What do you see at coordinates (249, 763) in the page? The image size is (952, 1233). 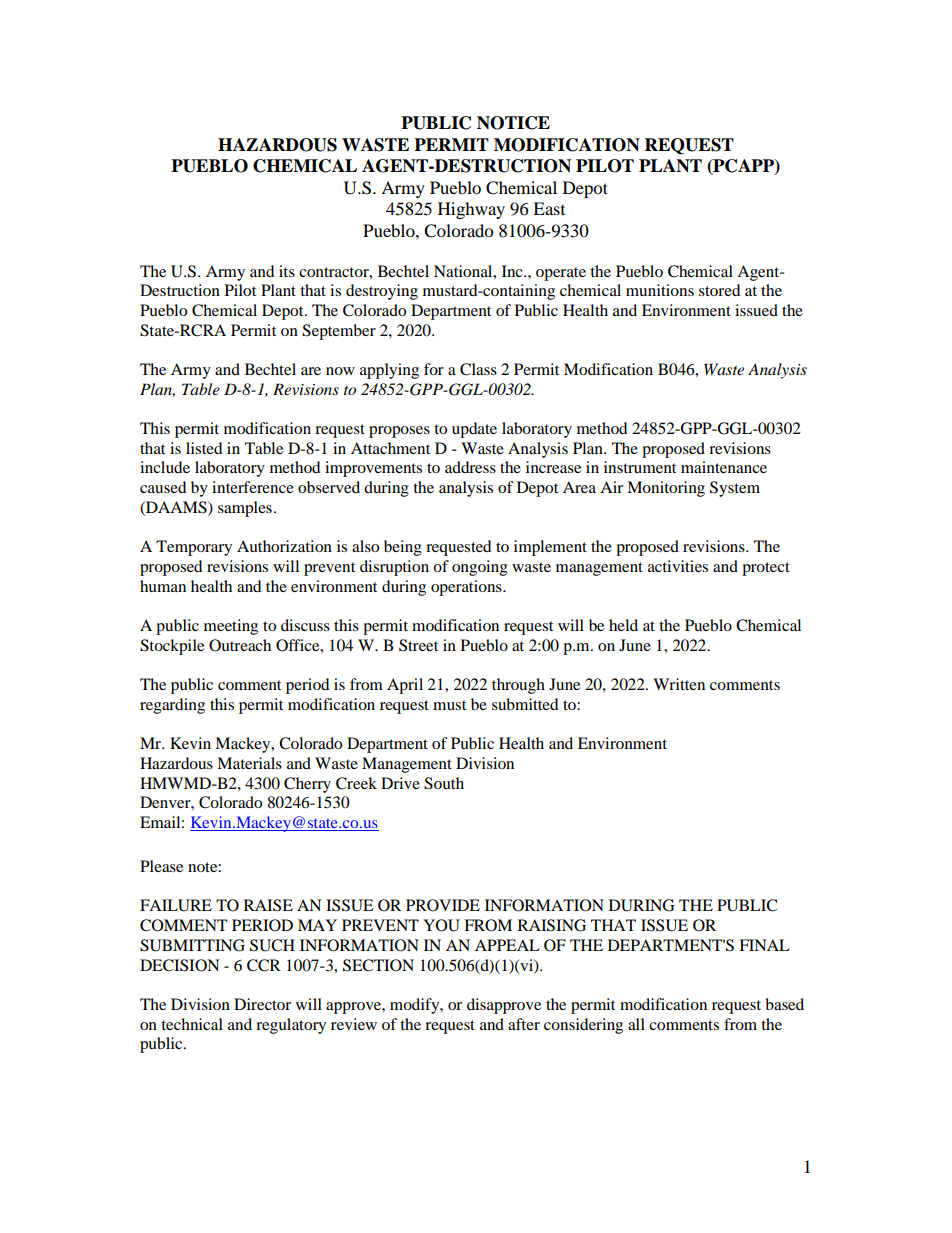 I see `Materials` at bounding box center [249, 763].
